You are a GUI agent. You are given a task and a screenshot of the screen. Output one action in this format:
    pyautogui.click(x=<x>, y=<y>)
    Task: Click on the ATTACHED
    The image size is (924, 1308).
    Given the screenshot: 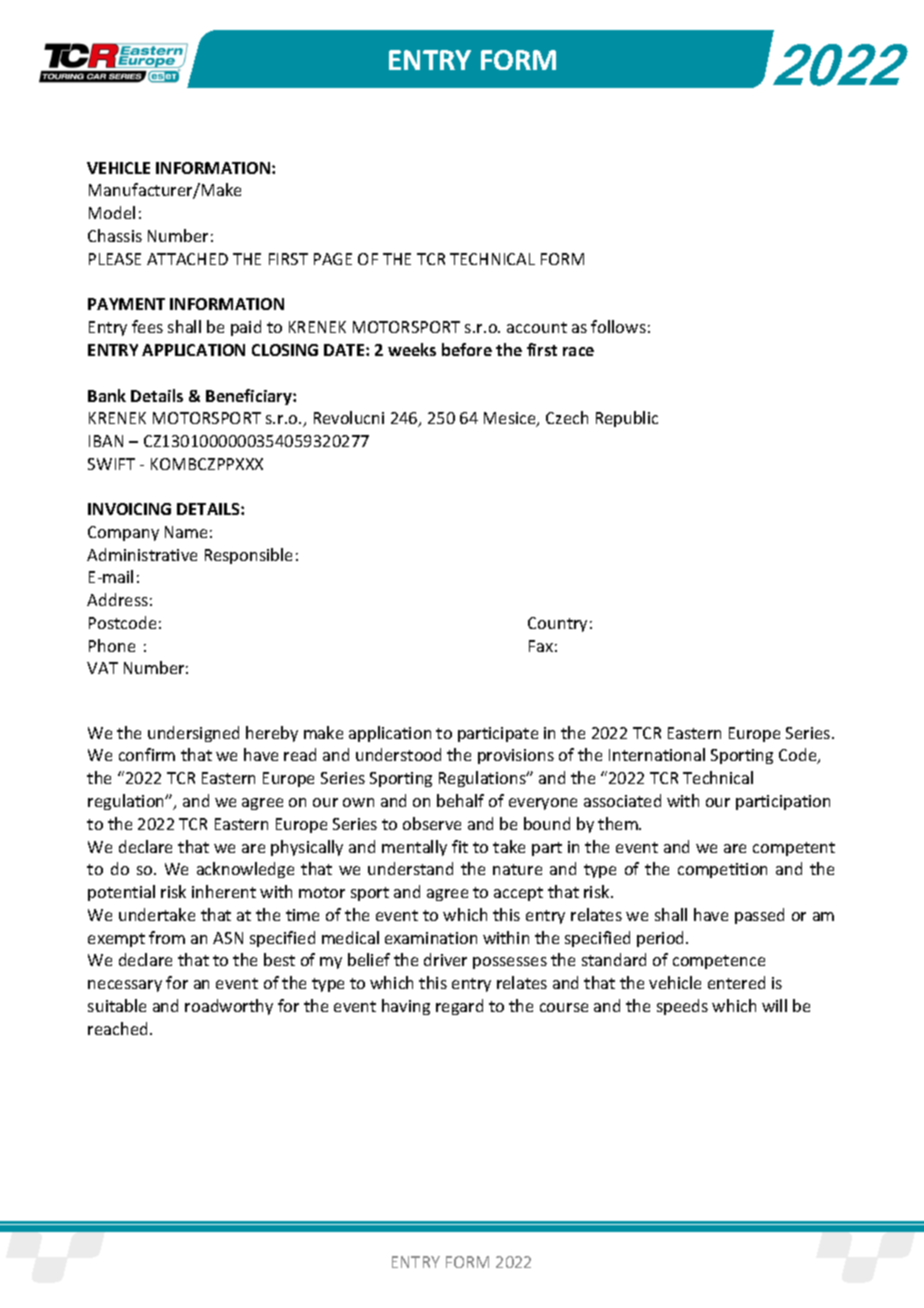 What is the action you would take?
    pyautogui.click(x=187, y=259)
